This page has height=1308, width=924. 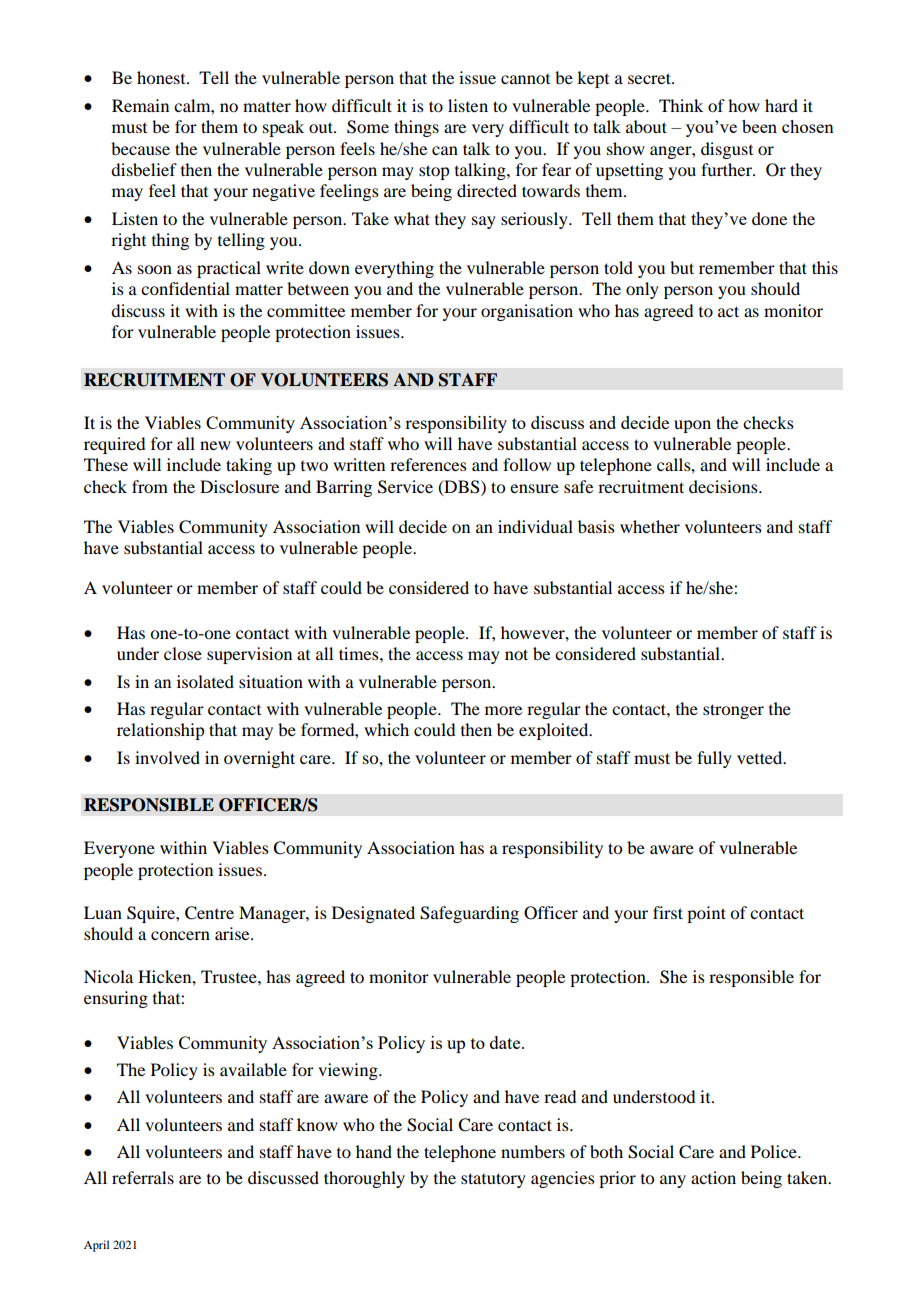 What do you see at coordinates (143, 1177) in the page?
I see `referrals` at bounding box center [143, 1177].
